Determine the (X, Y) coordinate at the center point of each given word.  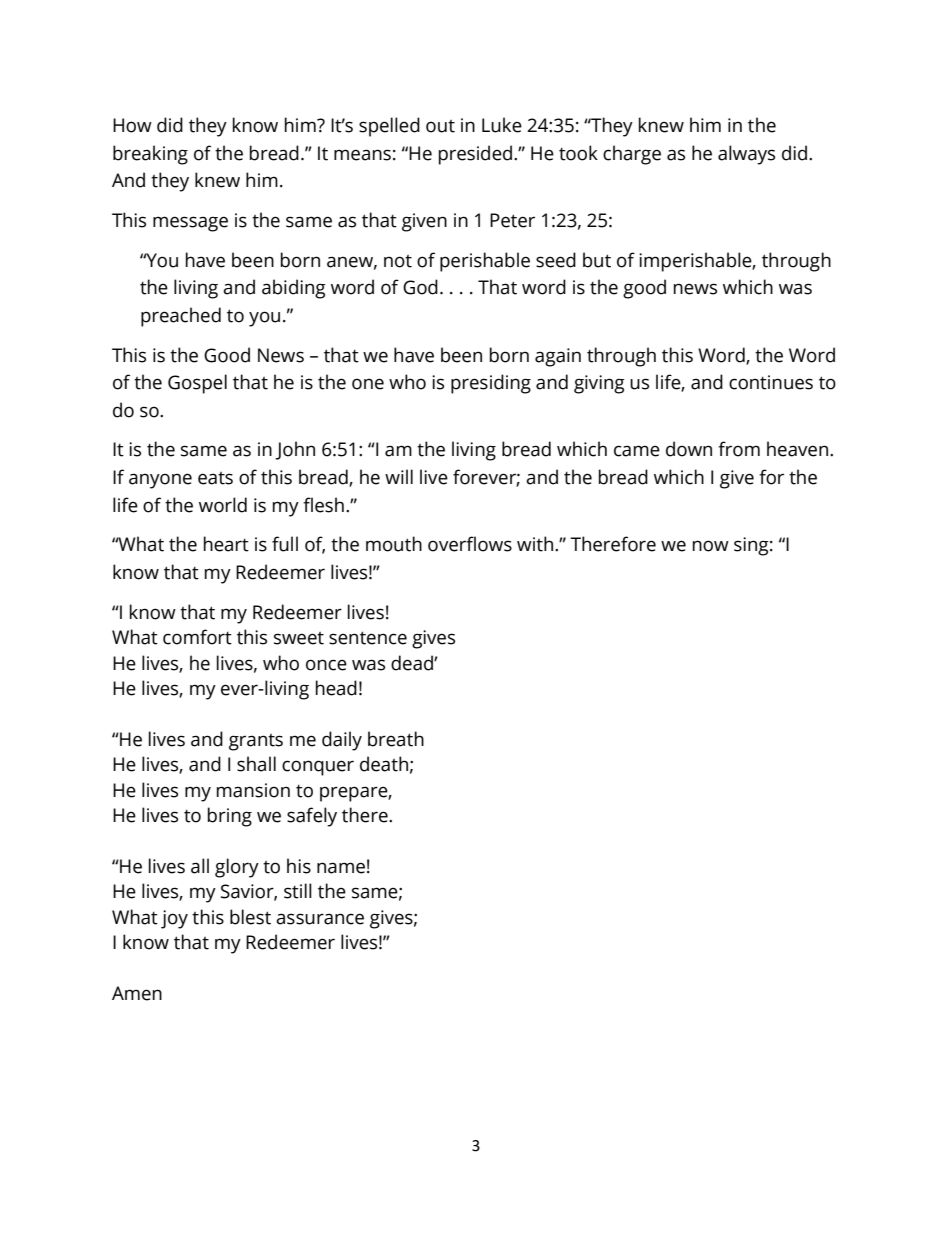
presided (475, 155)
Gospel (197, 384)
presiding (491, 384)
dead (413, 663)
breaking (150, 155)
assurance (320, 919)
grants (256, 742)
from (739, 449)
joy (174, 919)
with (535, 544)
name (341, 868)
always (746, 155)
